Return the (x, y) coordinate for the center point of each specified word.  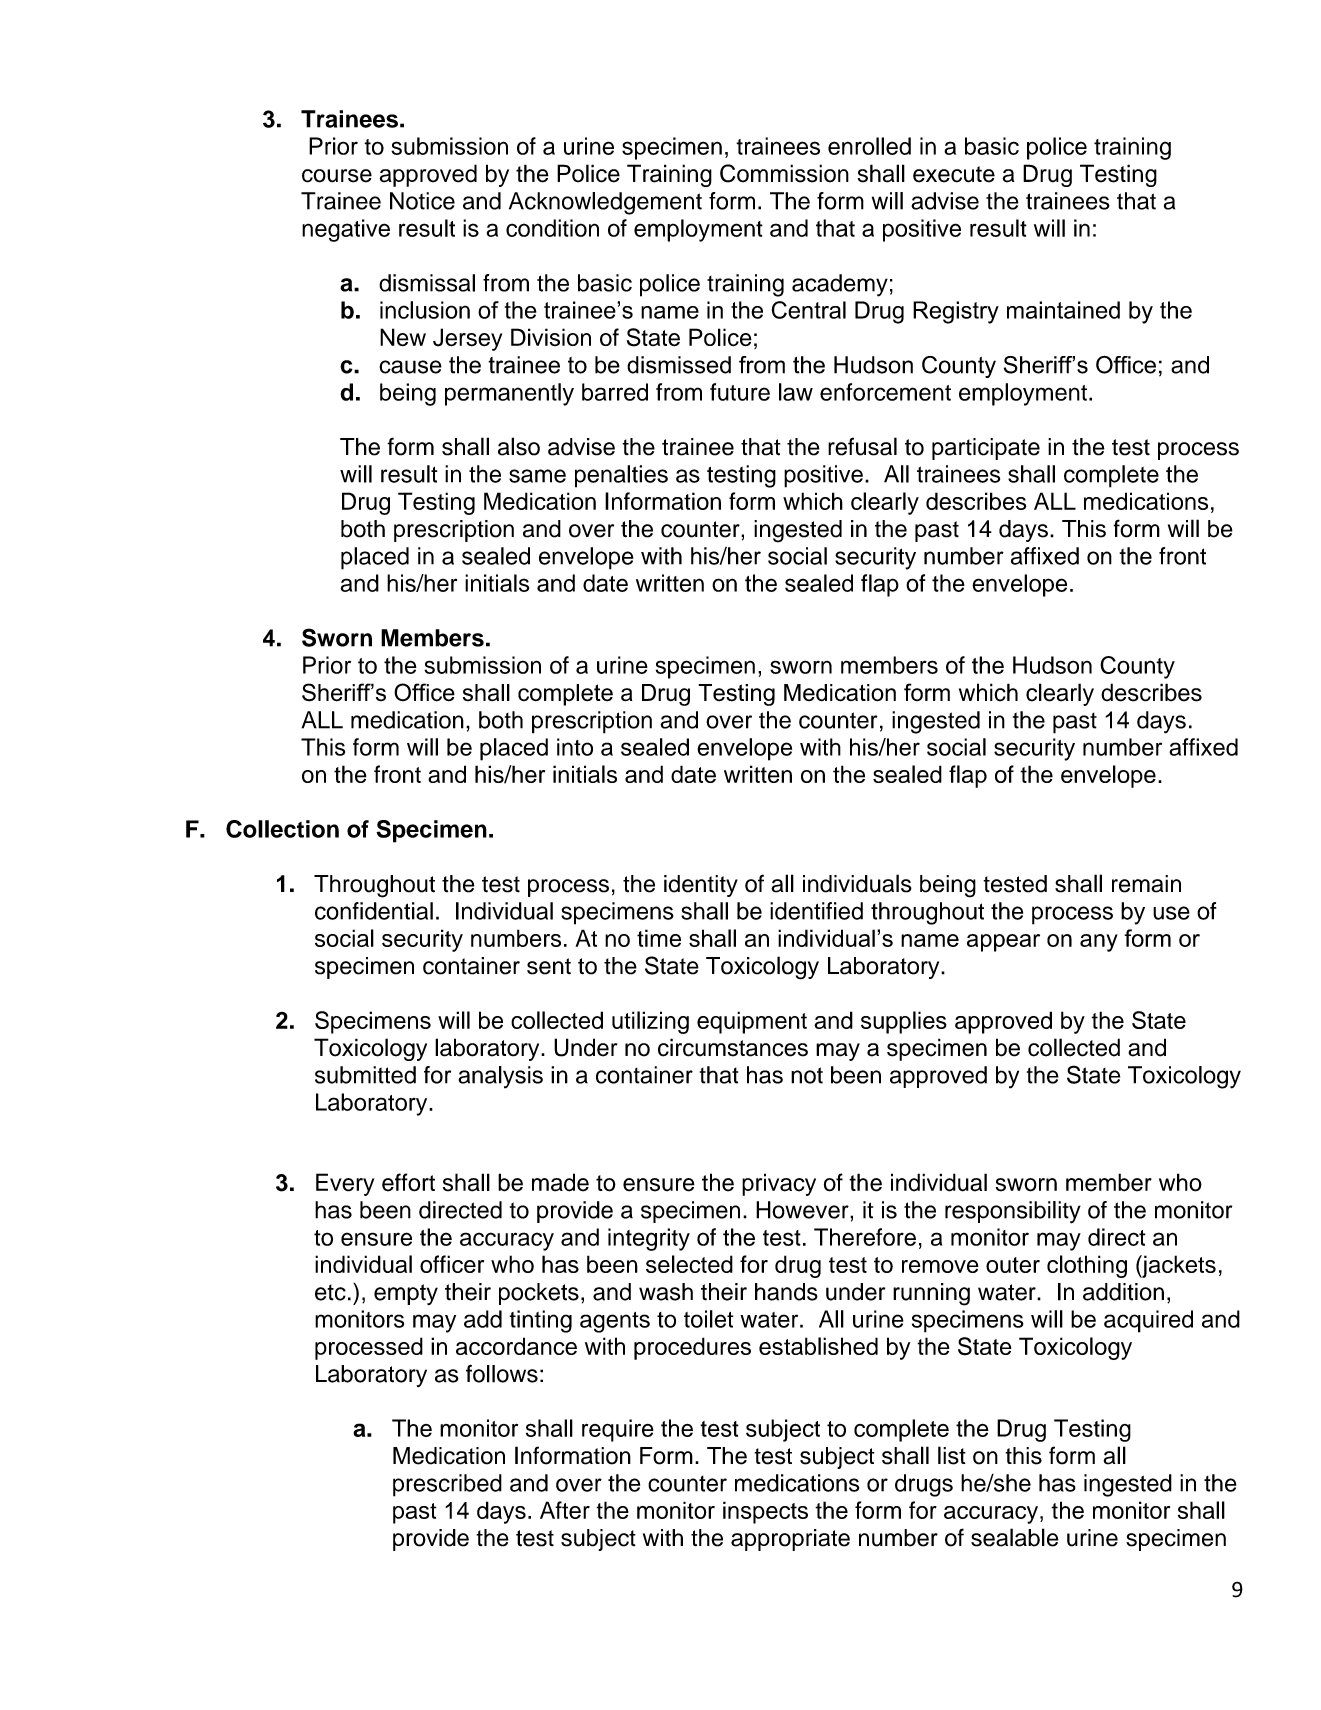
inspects (765, 1512)
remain (1146, 884)
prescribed (447, 1485)
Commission (784, 173)
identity (701, 886)
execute (954, 174)
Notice (422, 201)
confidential (374, 911)
